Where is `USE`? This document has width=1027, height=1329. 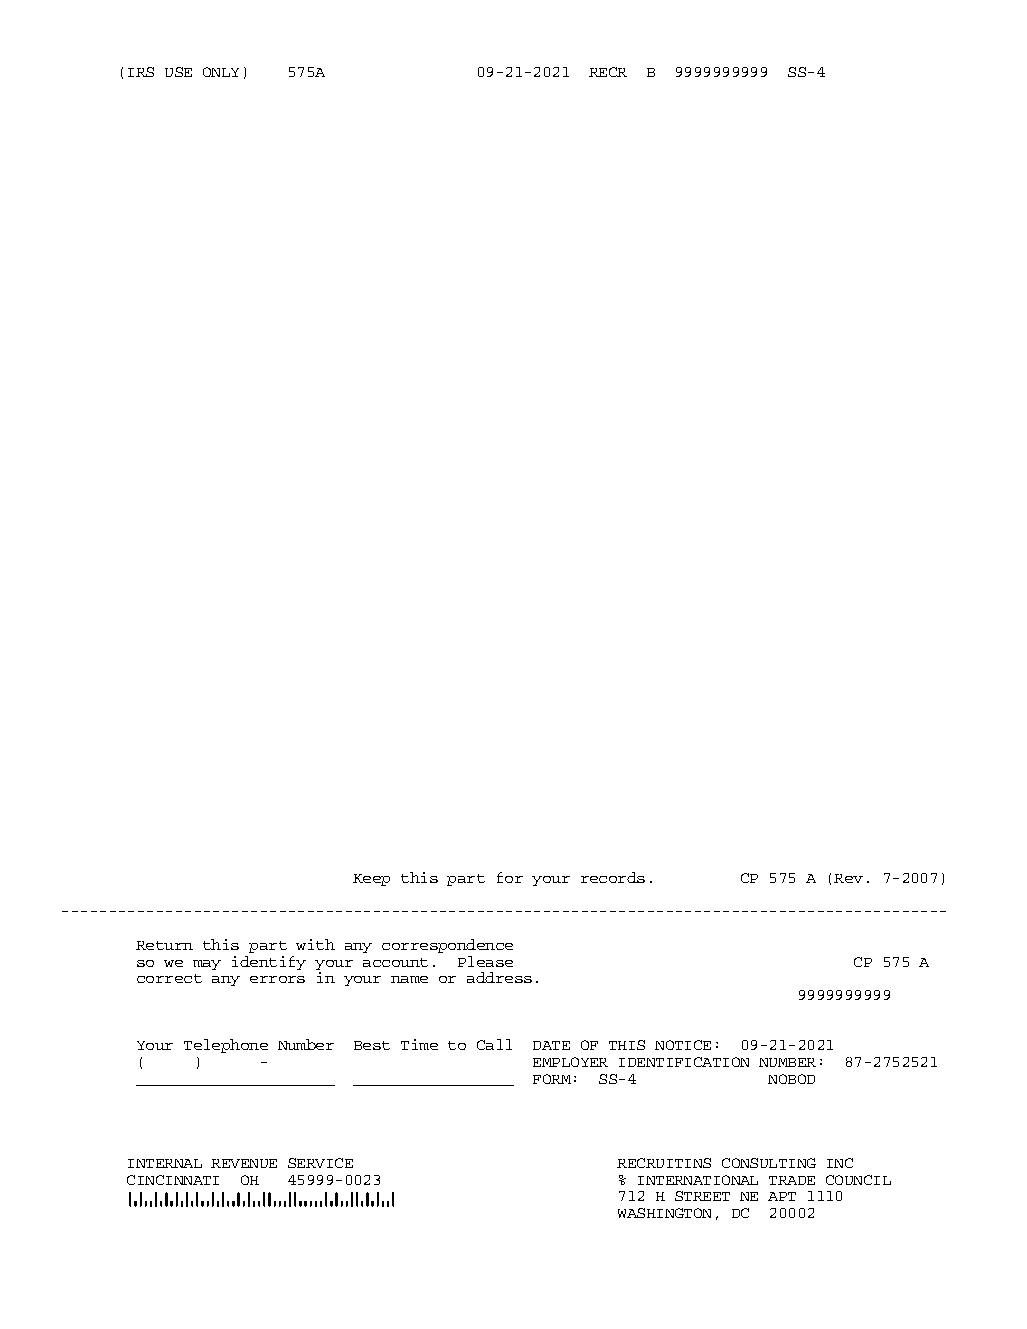
USE is located at coordinates (178, 72).
